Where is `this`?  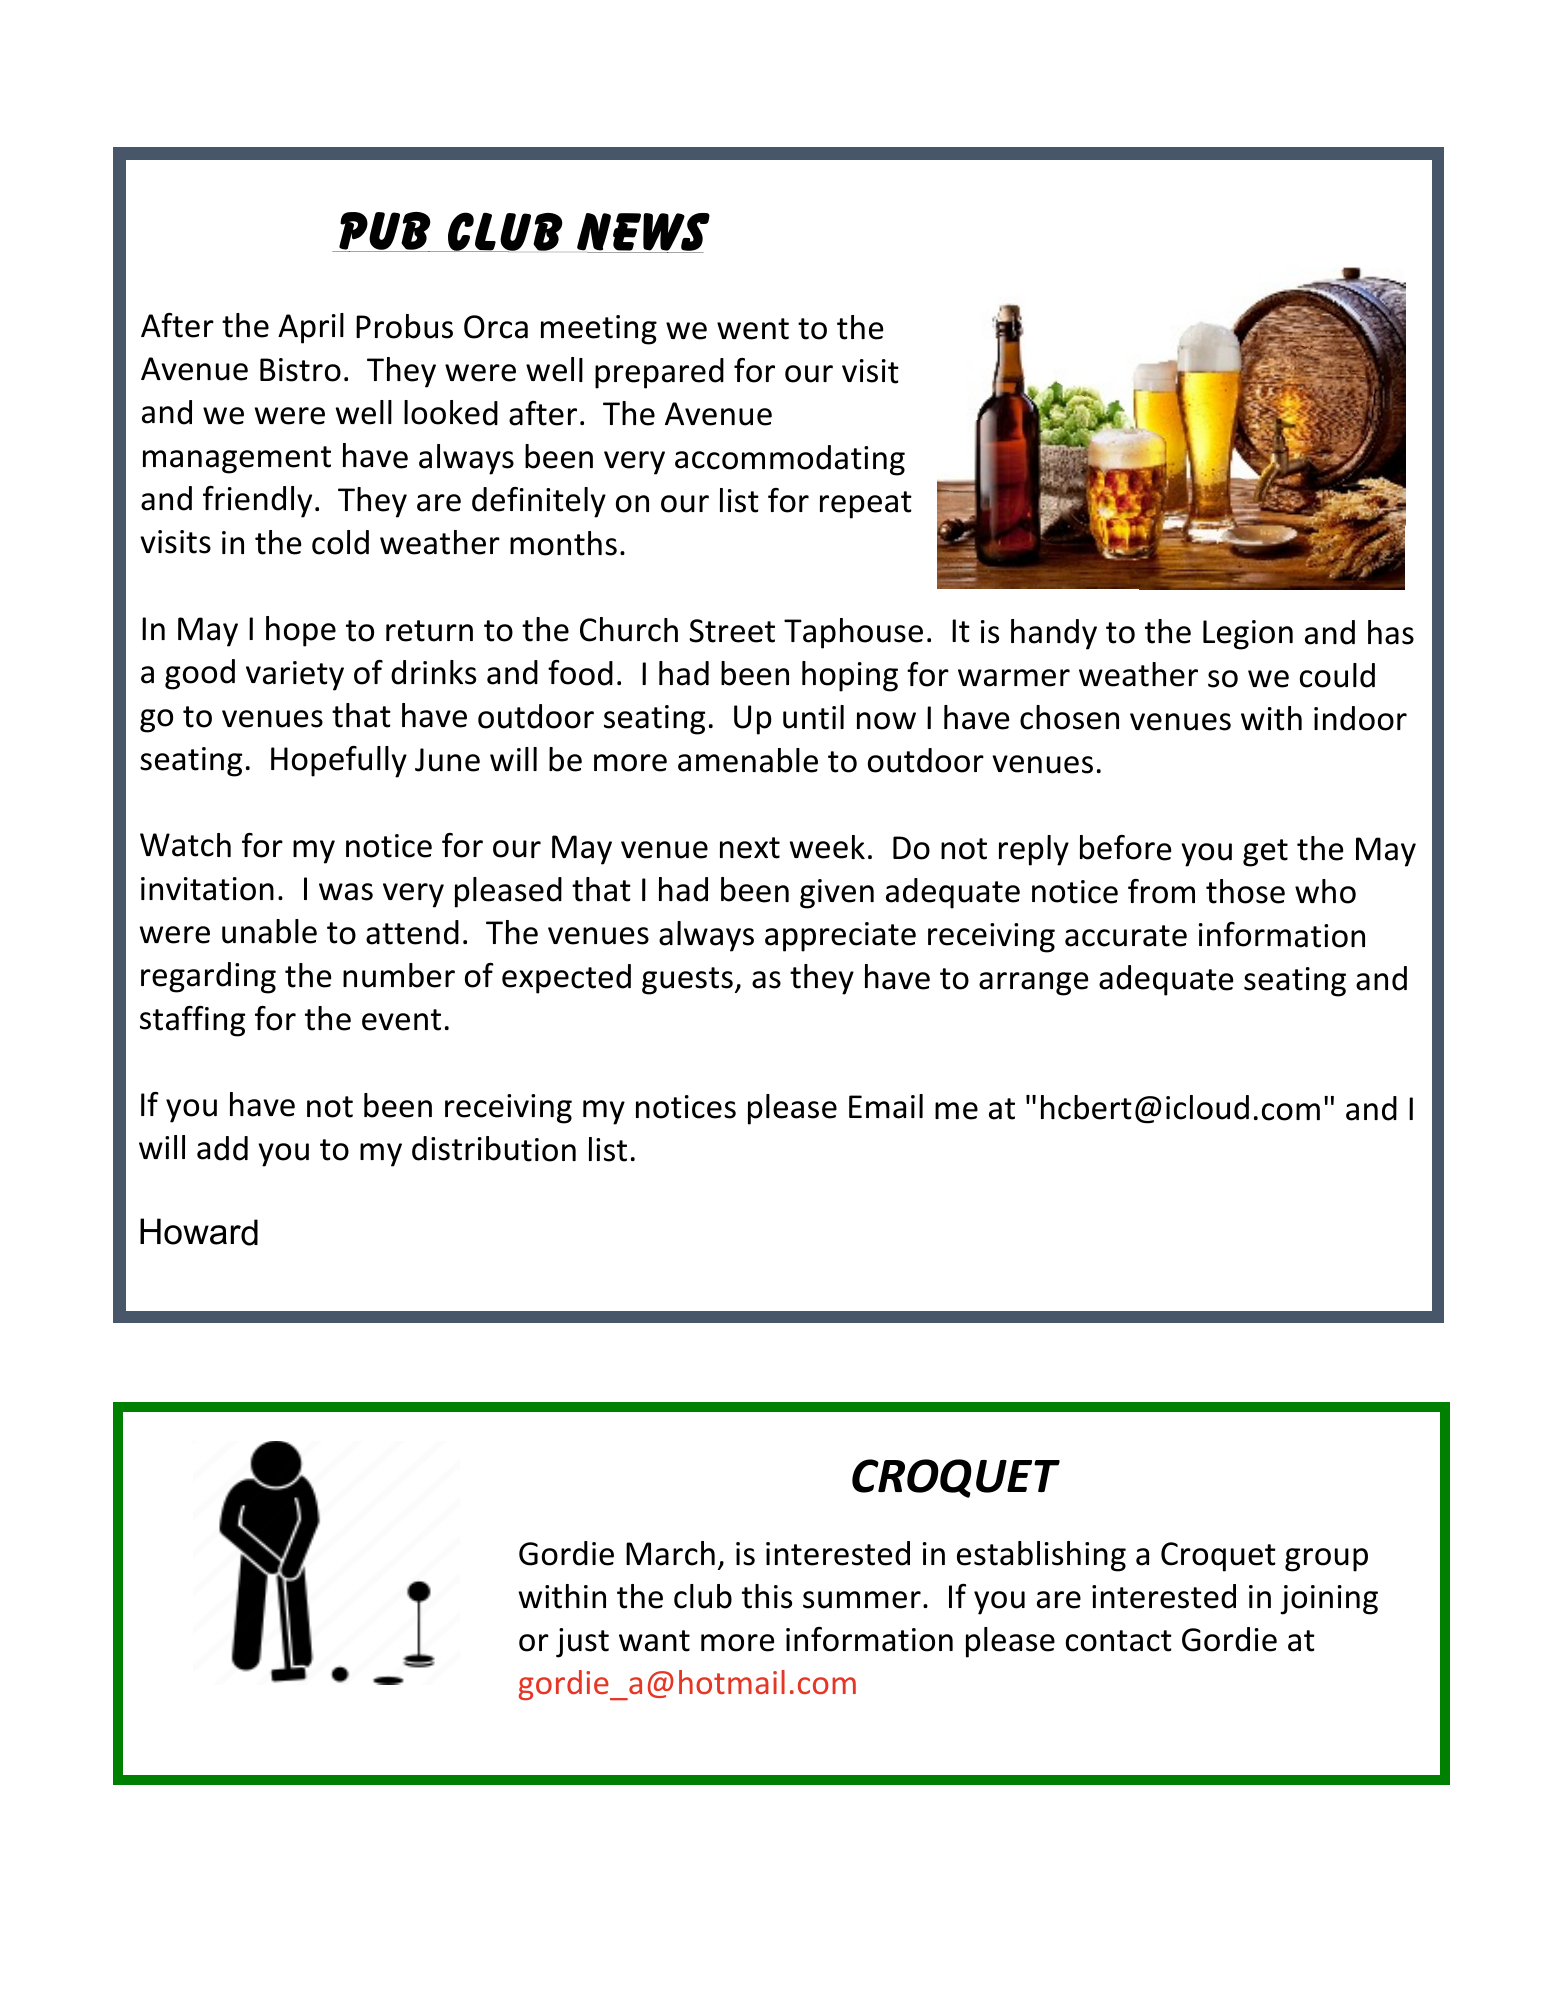
this is located at coordinates (767, 1596).
